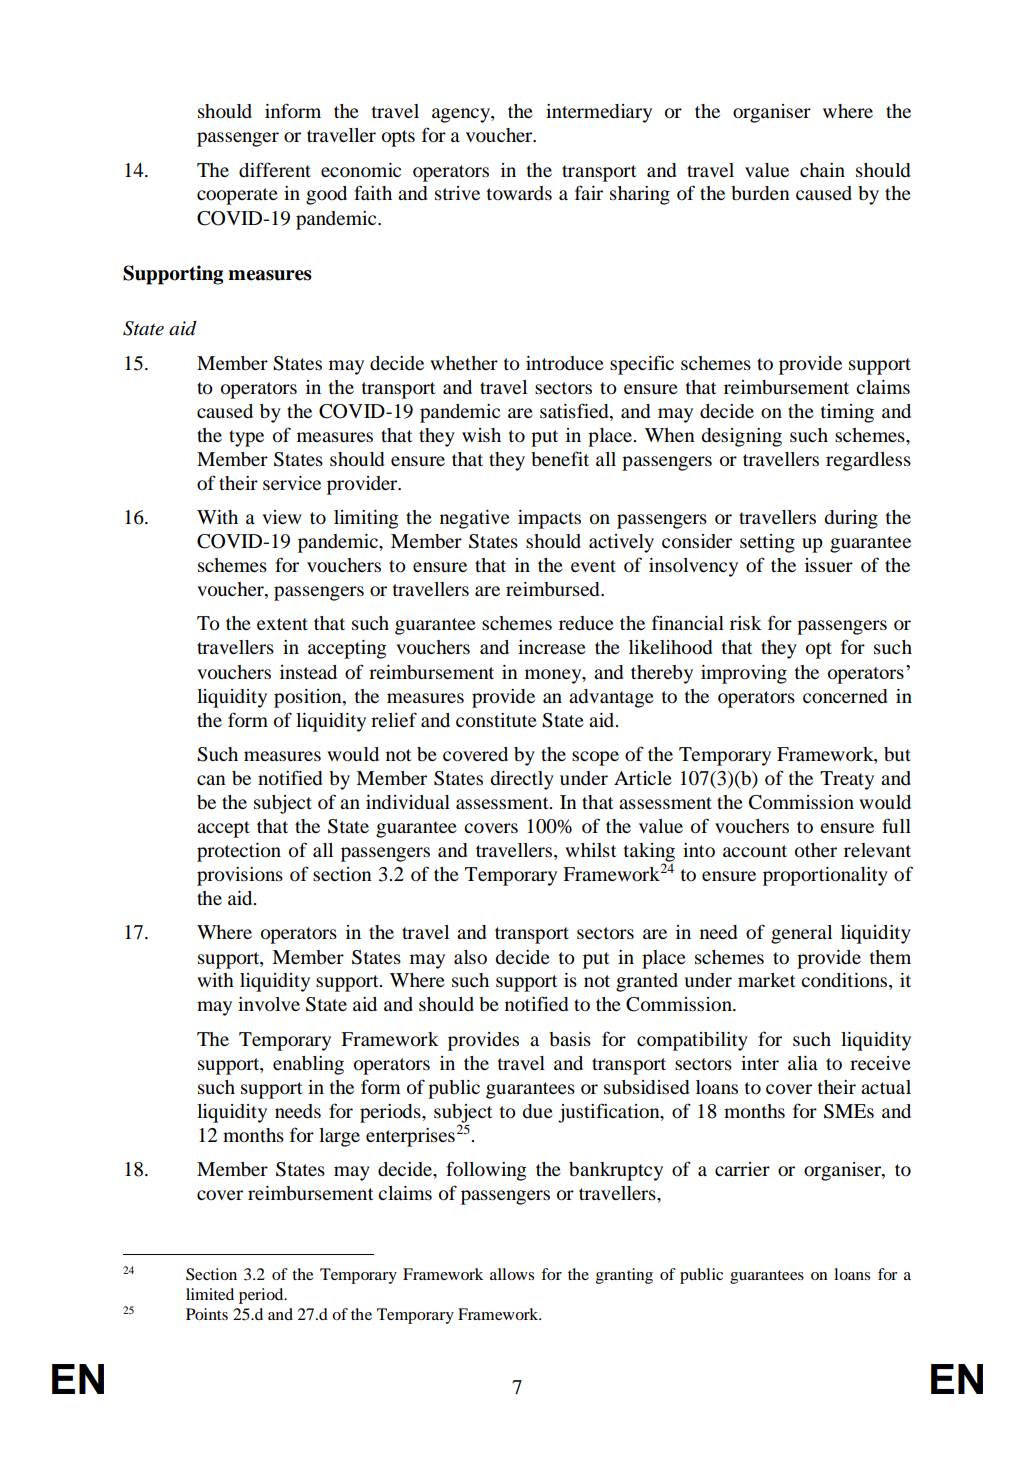 The image size is (1035, 1464). What do you see at coordinates (816, 850) in the document?
I see `other` at bounding box center [816, 850].
